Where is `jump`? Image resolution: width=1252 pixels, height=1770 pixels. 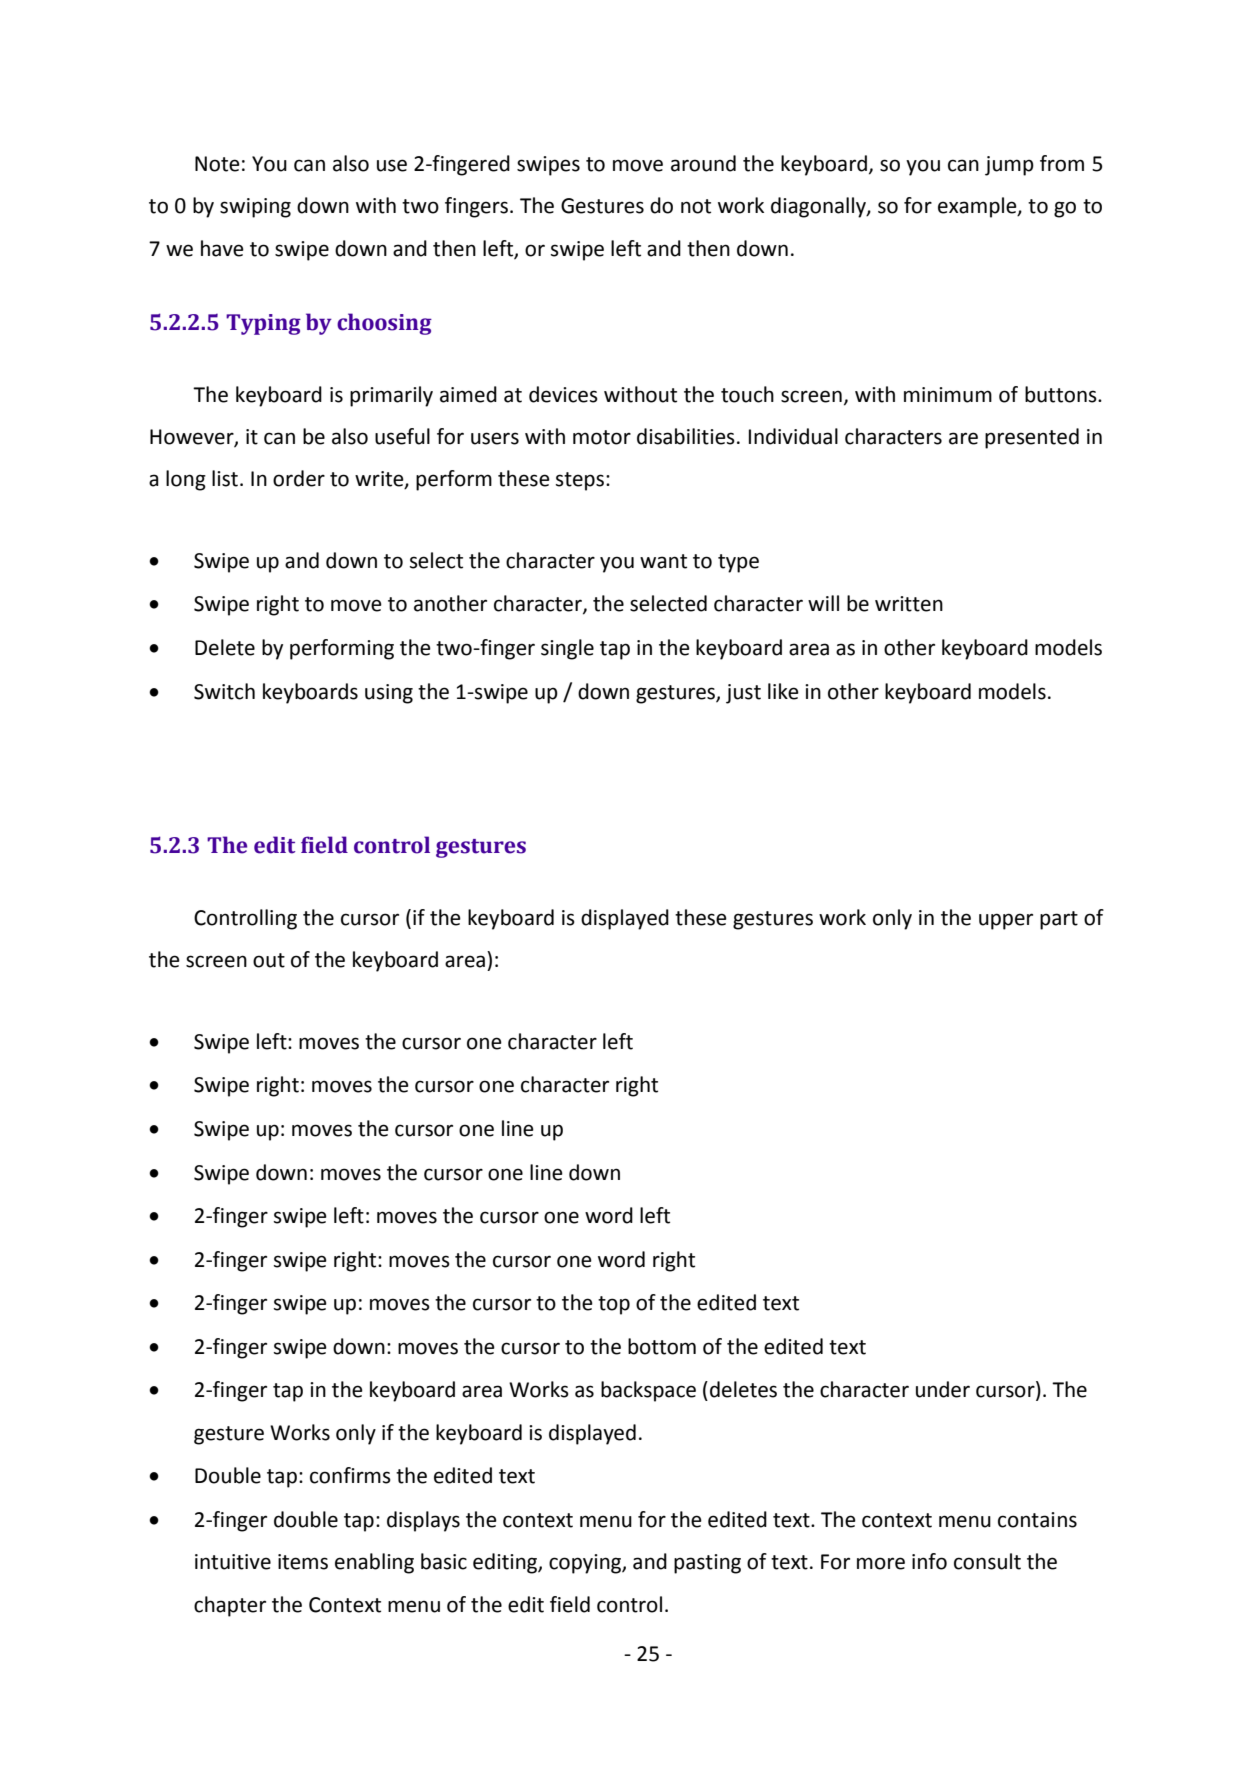
jump is located at coordinates (1009, 166).
